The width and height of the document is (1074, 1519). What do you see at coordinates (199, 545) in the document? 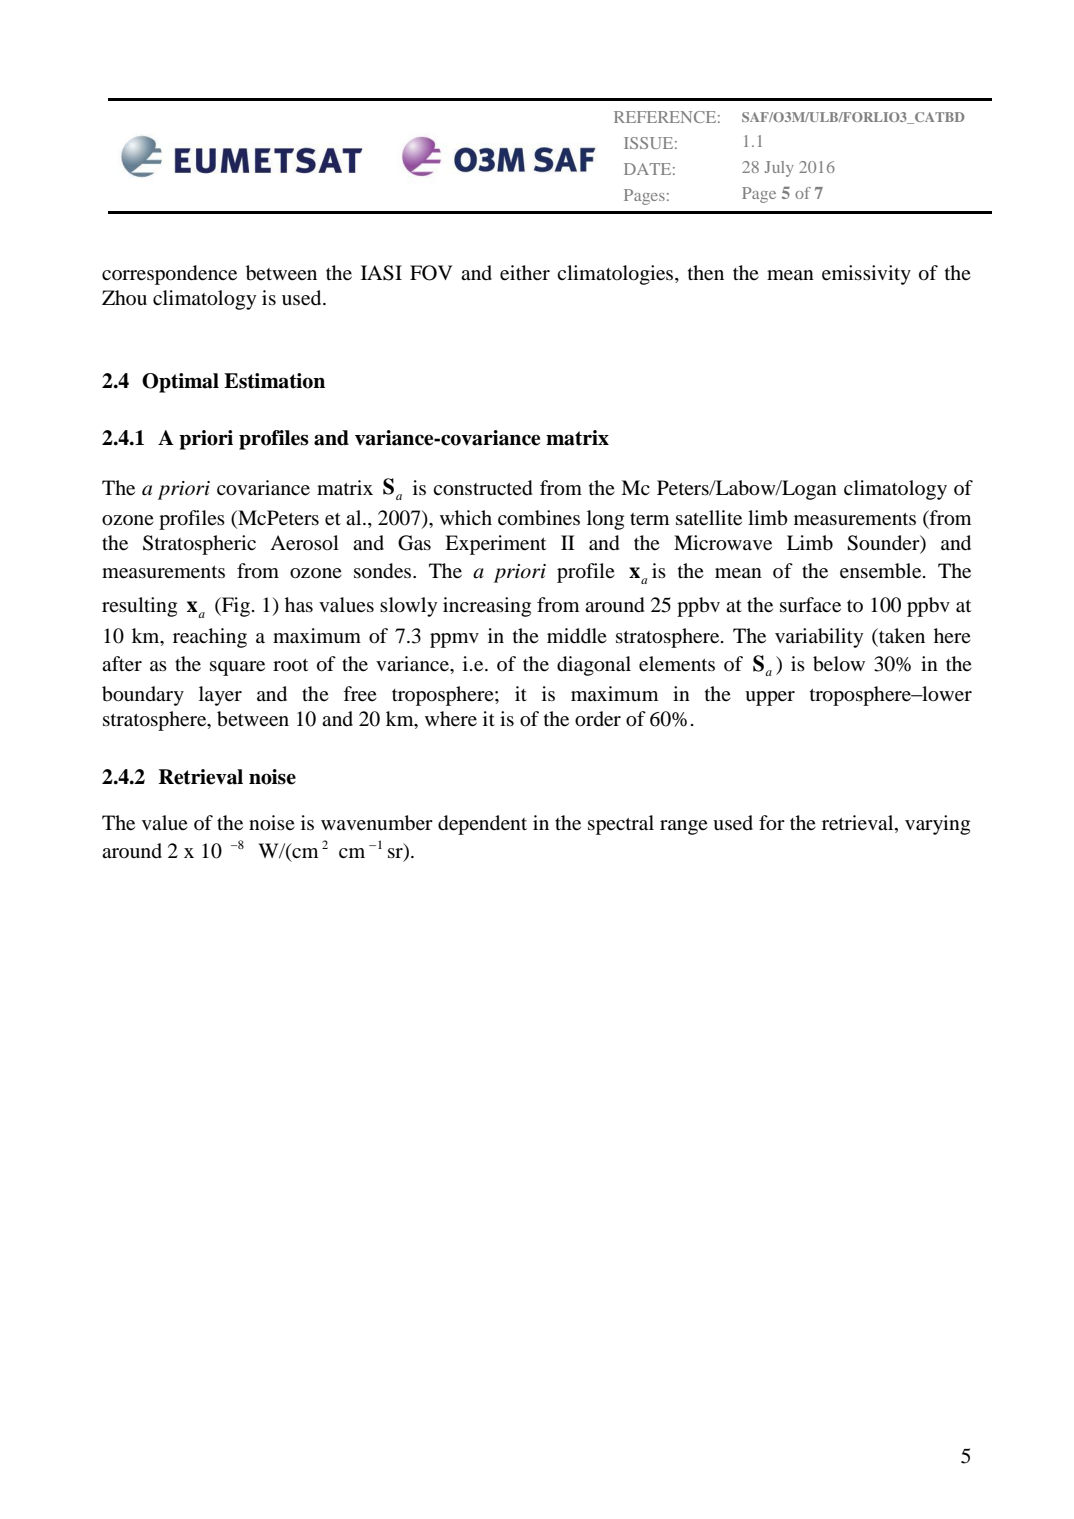
I see `Stratospheric` at bounding box center [199, 545].
